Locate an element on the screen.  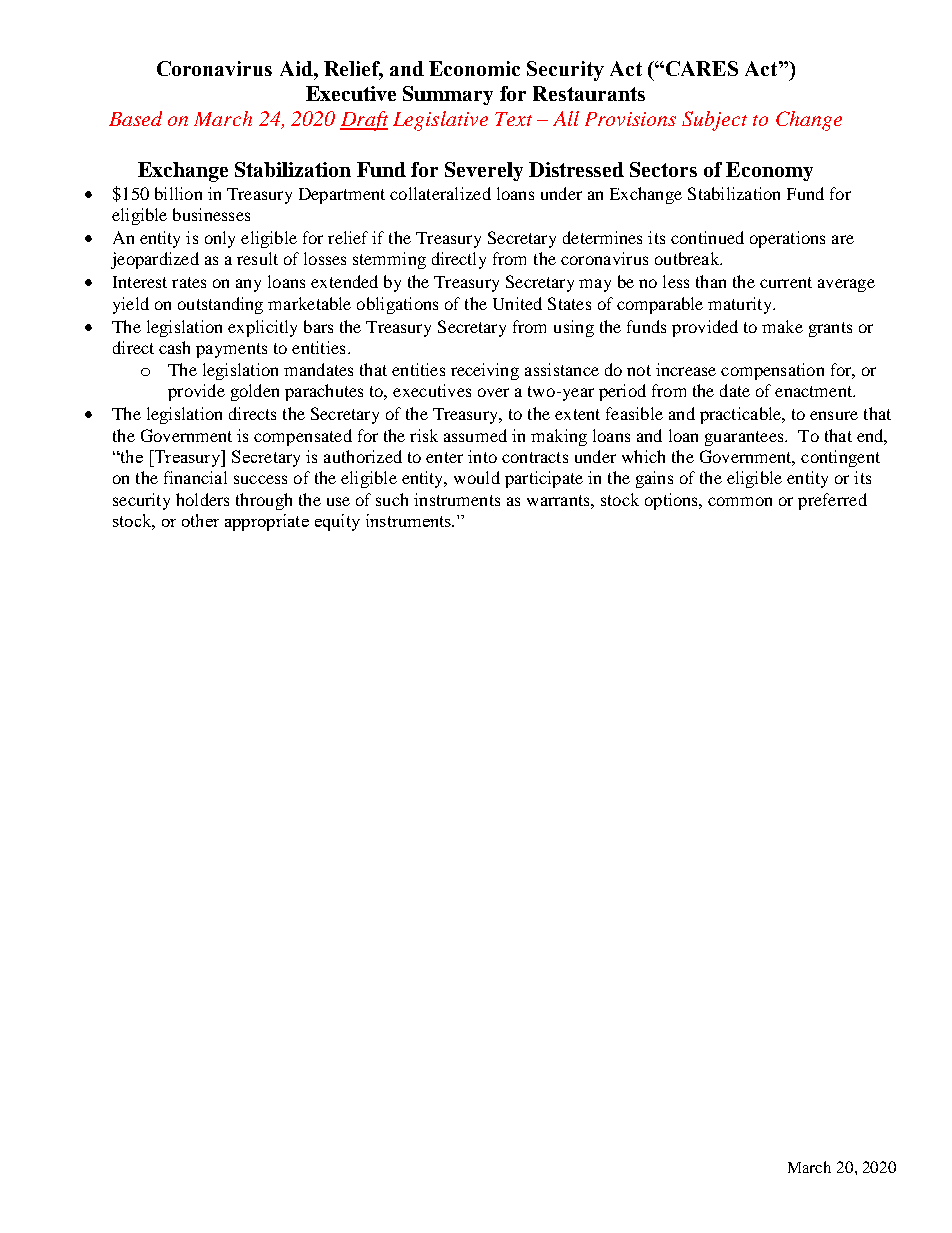
receiving is located at coordinates (485, 371).
